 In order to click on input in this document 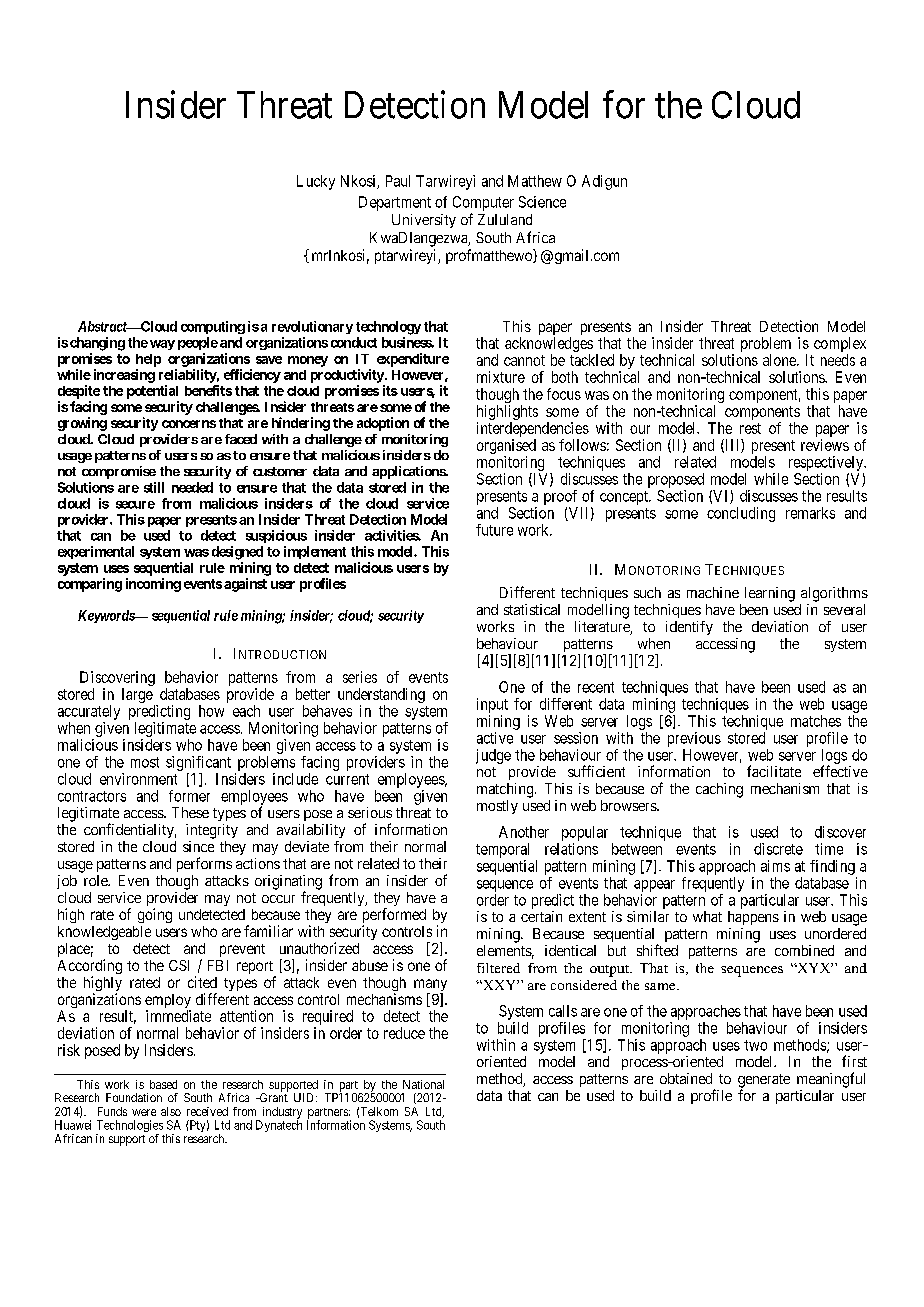, I will do `click(492, 705)`.
